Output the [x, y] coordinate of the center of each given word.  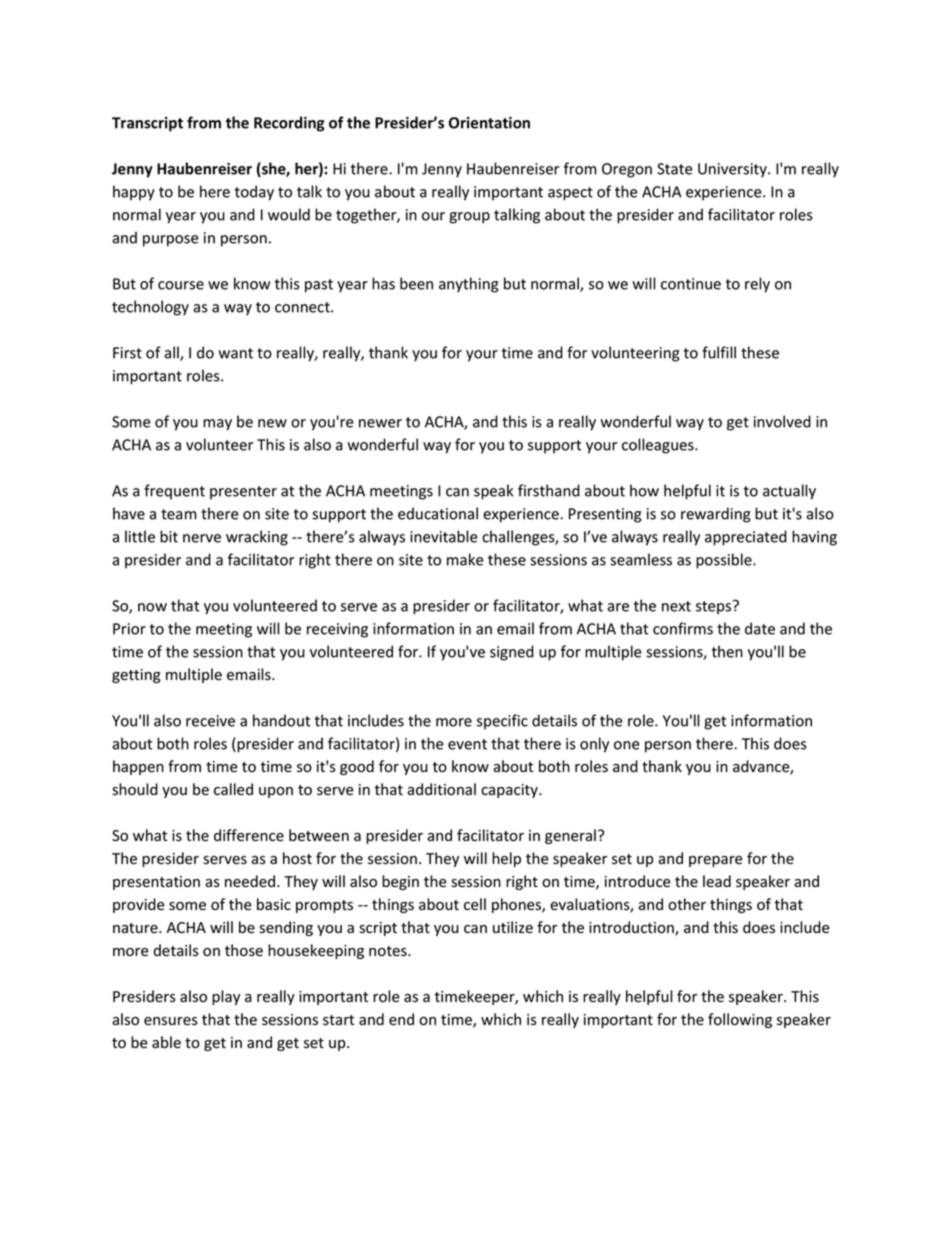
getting [136, 676]
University [733, 170]
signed [512, 653]
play [226, 997]
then [727, 651]
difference [249, 835]
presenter [243, 493]
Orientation [489, 123]
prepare [716, 861]
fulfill [719, 352]
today [254, 193]
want [235, 353]
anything [469, 285]
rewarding [716, 515]
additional [441, 789]
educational [438, 513]
